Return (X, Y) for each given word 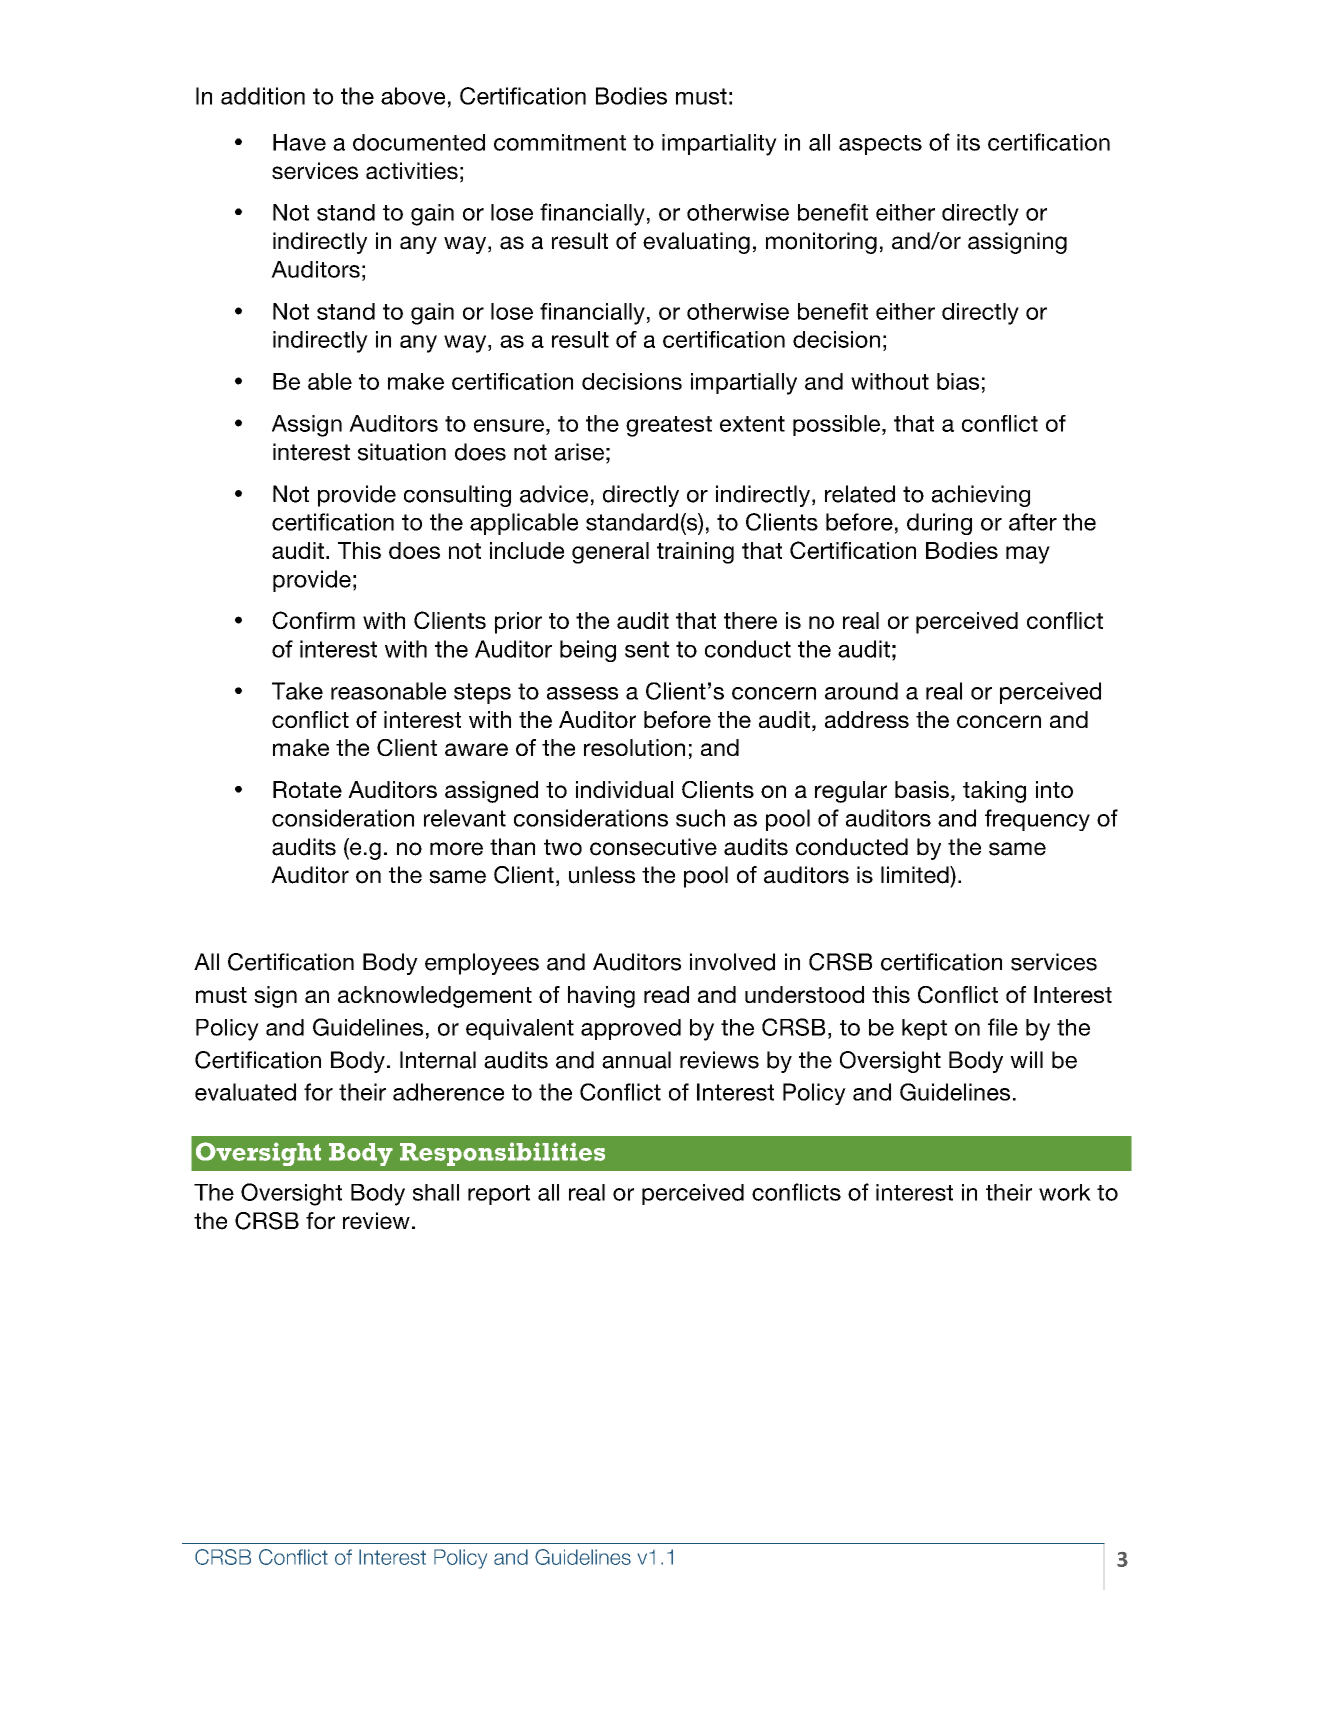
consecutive (653, 847)
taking (994, 792)
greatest (669, 426)
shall (436, 1192)
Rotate (307, 789)
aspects (880, 145)
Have (299, 142)
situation (402, 452)
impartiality (719, 145)
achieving (981, 496)
